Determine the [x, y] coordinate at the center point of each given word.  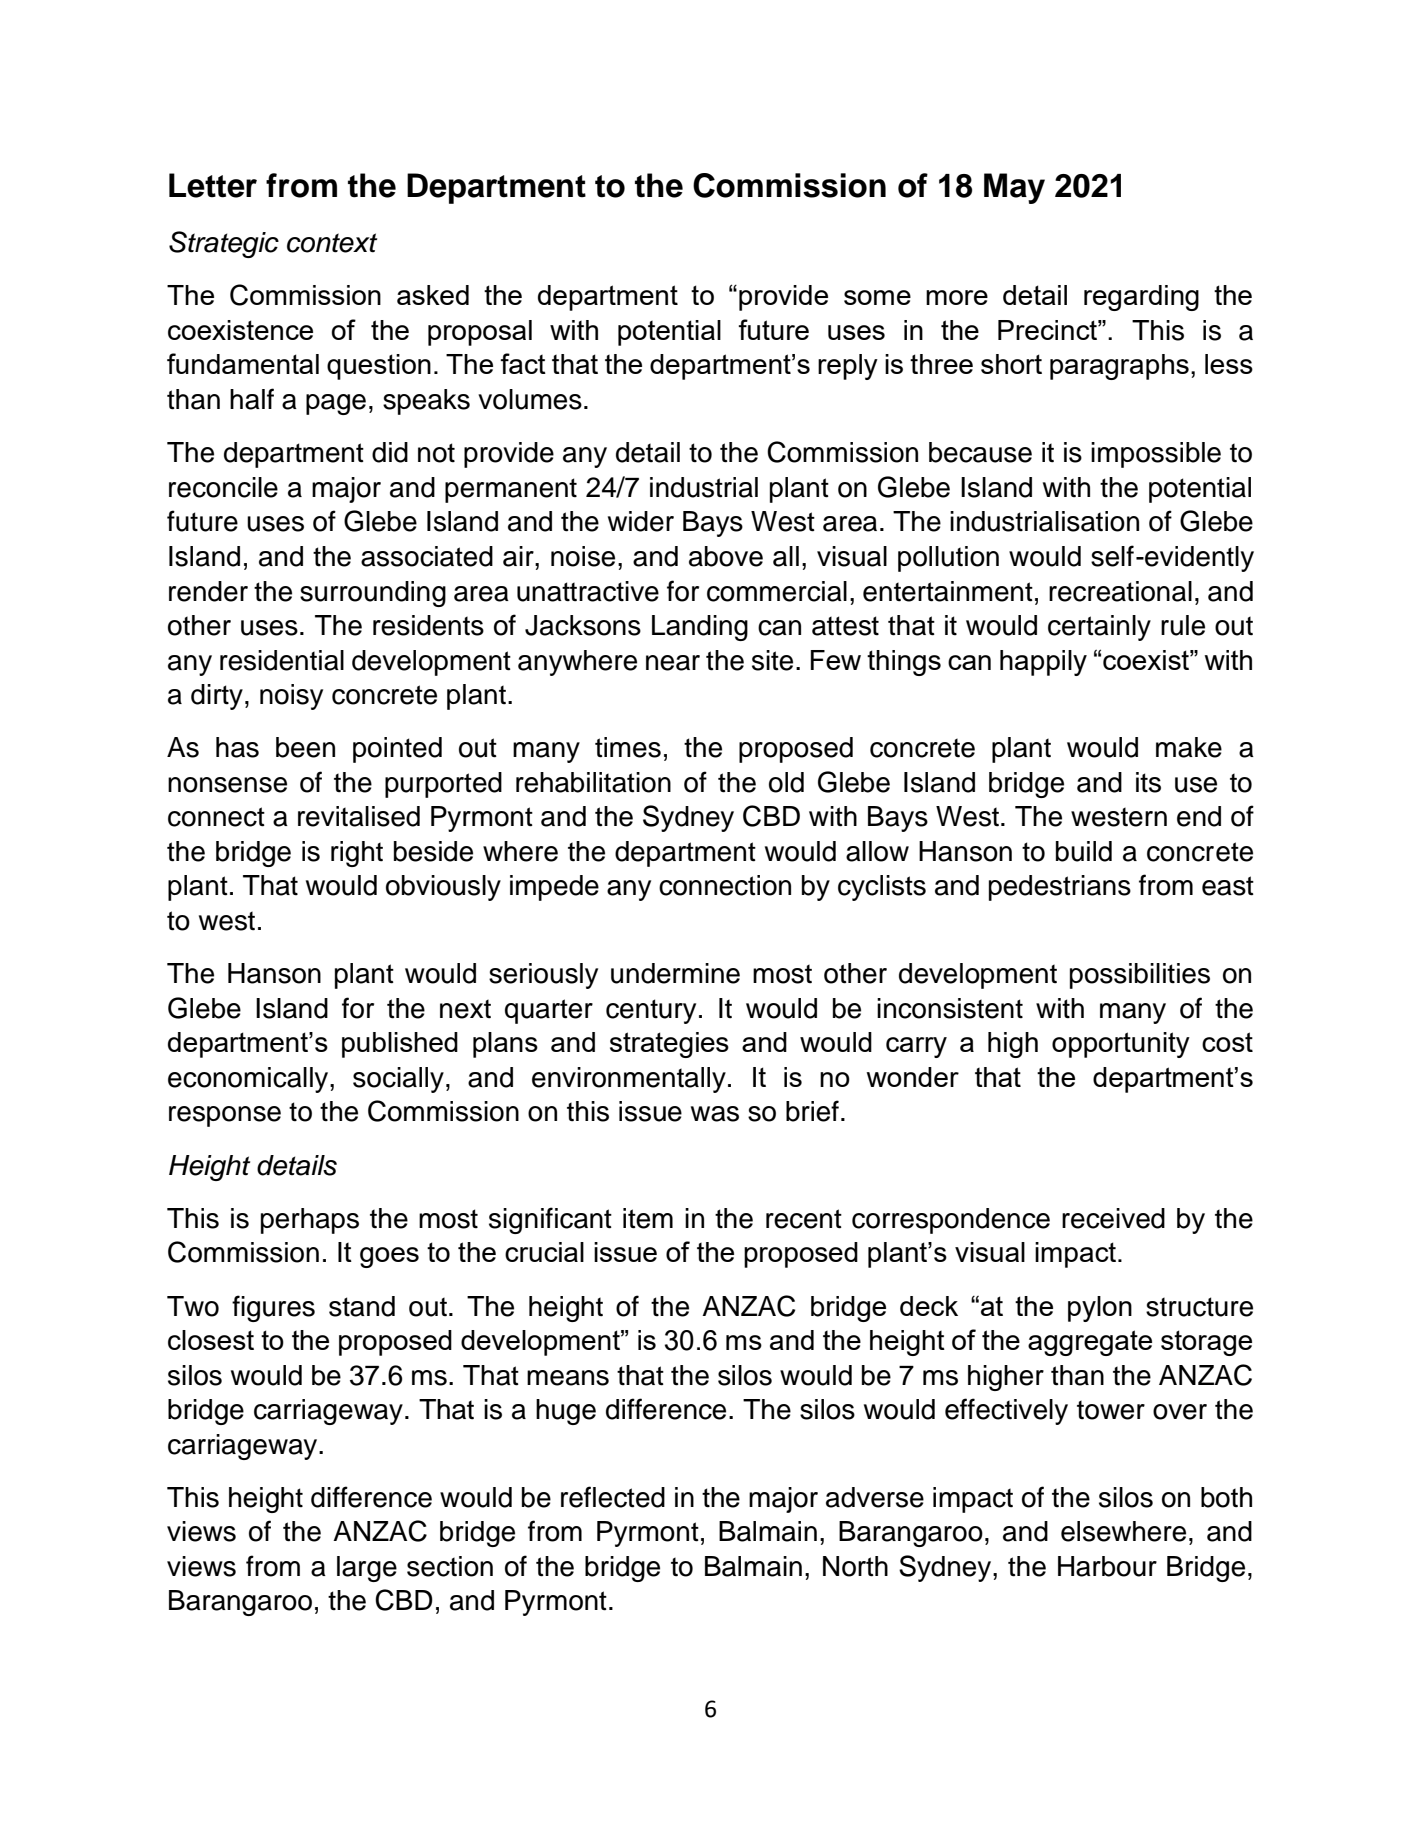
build [1084, 851]
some [877, 297]
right [357, 854]
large [367, 1569]
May [1014, 188]
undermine [675, 973]
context [332, 243]
